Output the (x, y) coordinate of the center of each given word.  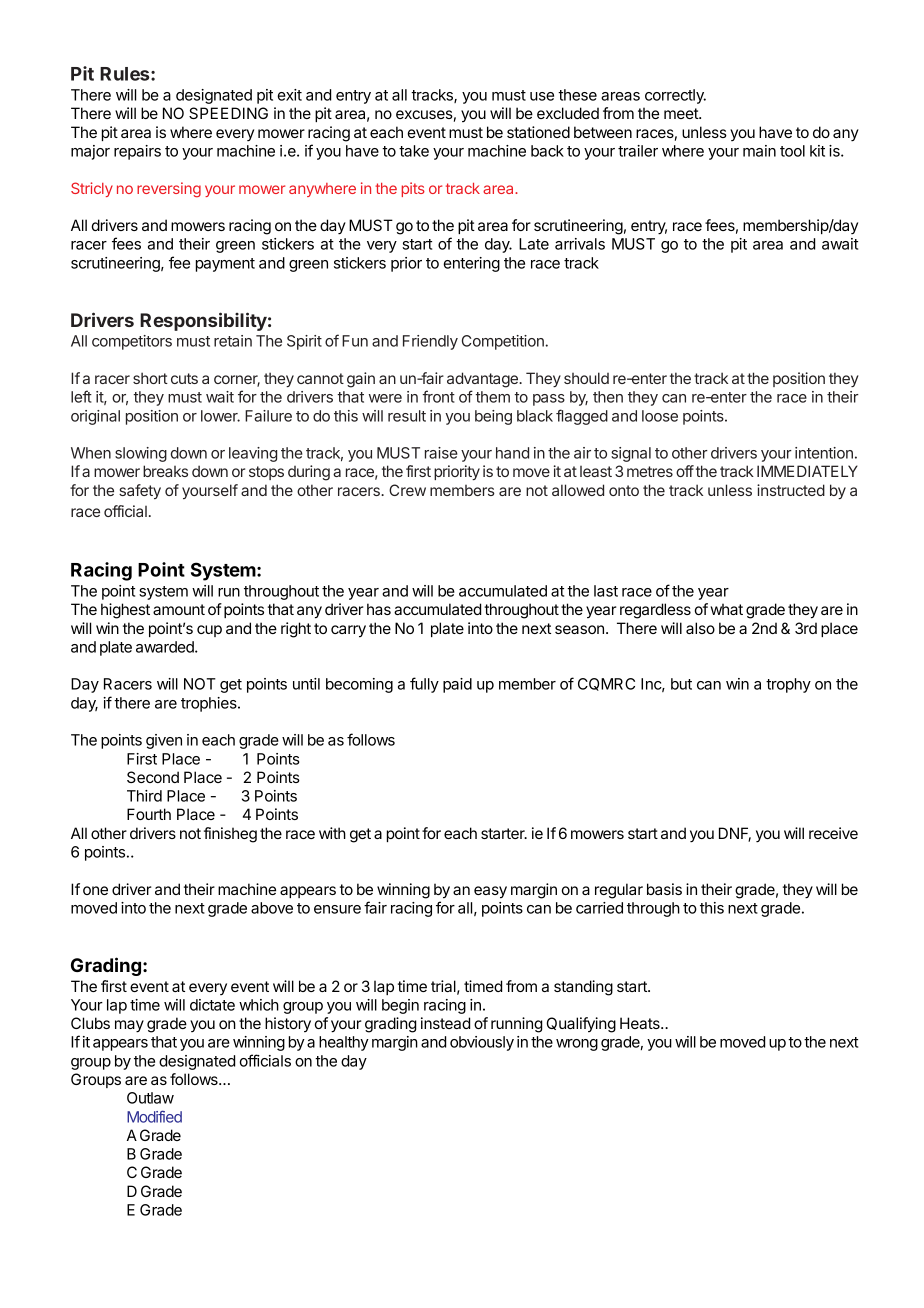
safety (140, 491)
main (759, 151)
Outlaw (150, 1098)
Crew (407, 490)
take (414, 151)
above (272, 908)
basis (664, 889)
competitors (132, 342)
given (164, 741)
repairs (137, 152)
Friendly (430, 342)
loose (660, 416)
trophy (788, 685)
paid (457, 685)
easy (490, 892)
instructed (791, 490)
